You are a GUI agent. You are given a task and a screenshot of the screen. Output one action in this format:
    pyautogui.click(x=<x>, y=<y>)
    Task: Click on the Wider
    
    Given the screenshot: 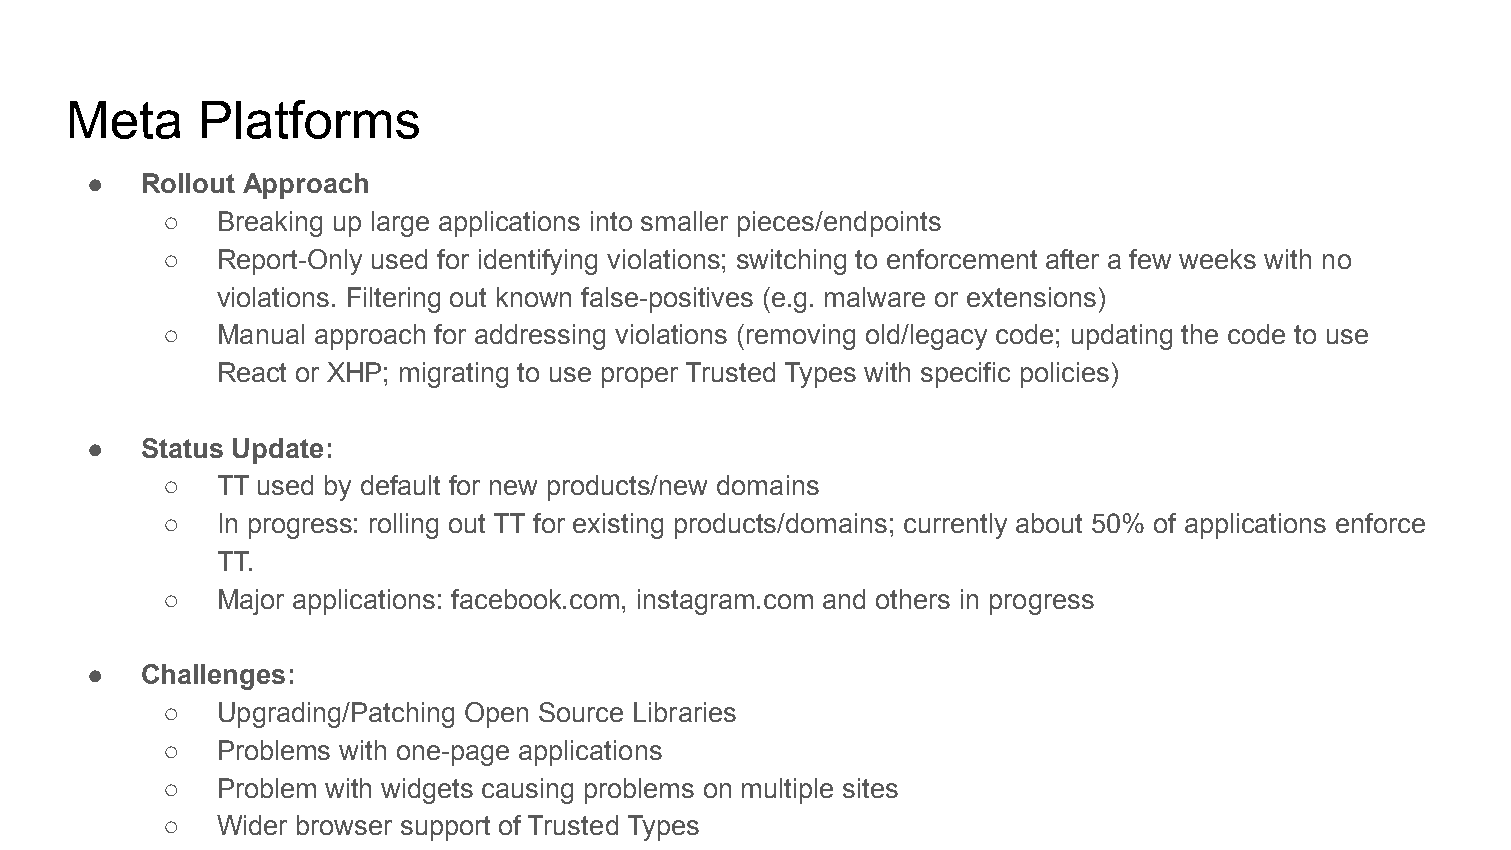 What is the action you would take?
    pyautogui.click(x=252, y=825)
